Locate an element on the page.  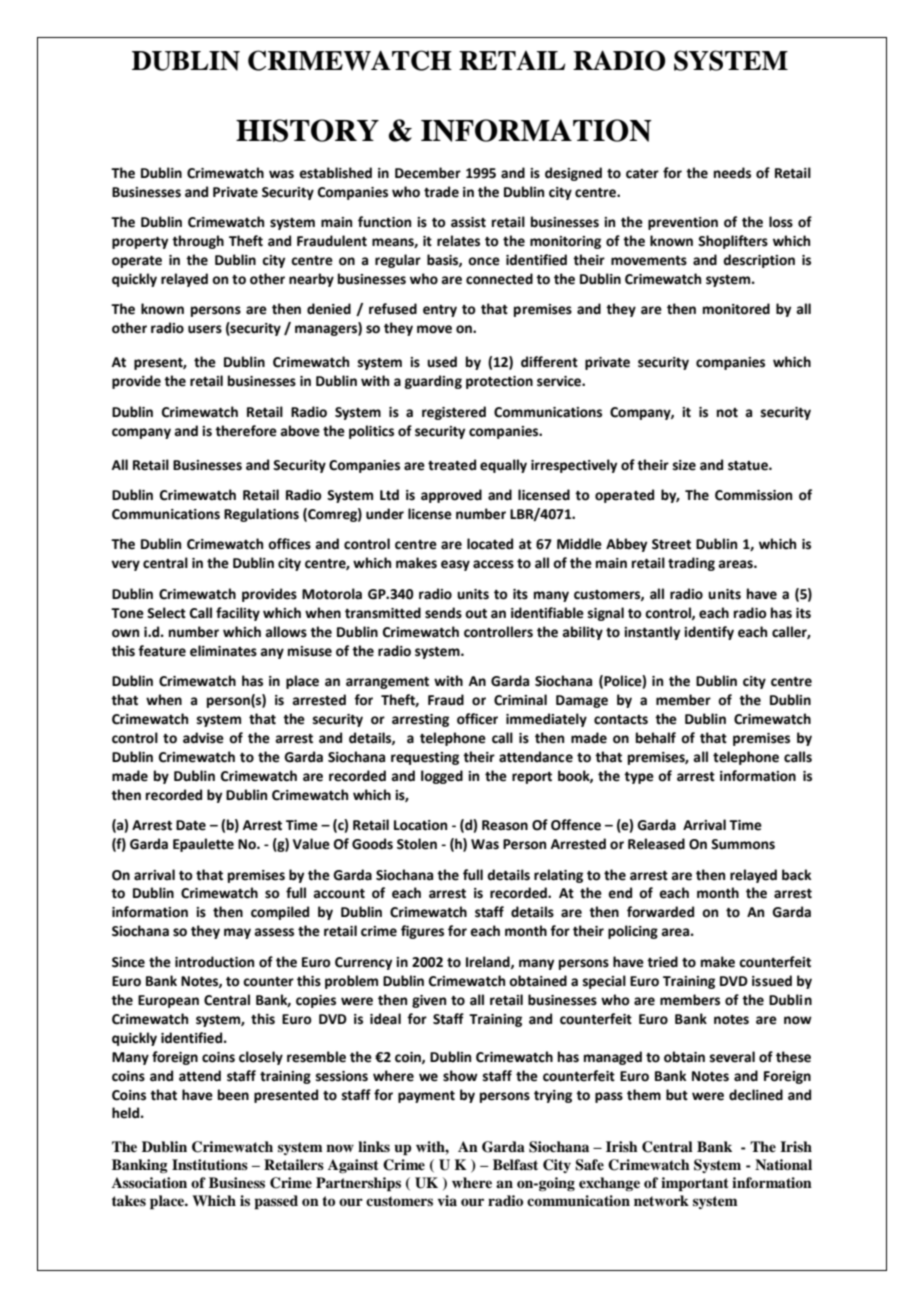
forwarded is located at coordinates (660, 912).
